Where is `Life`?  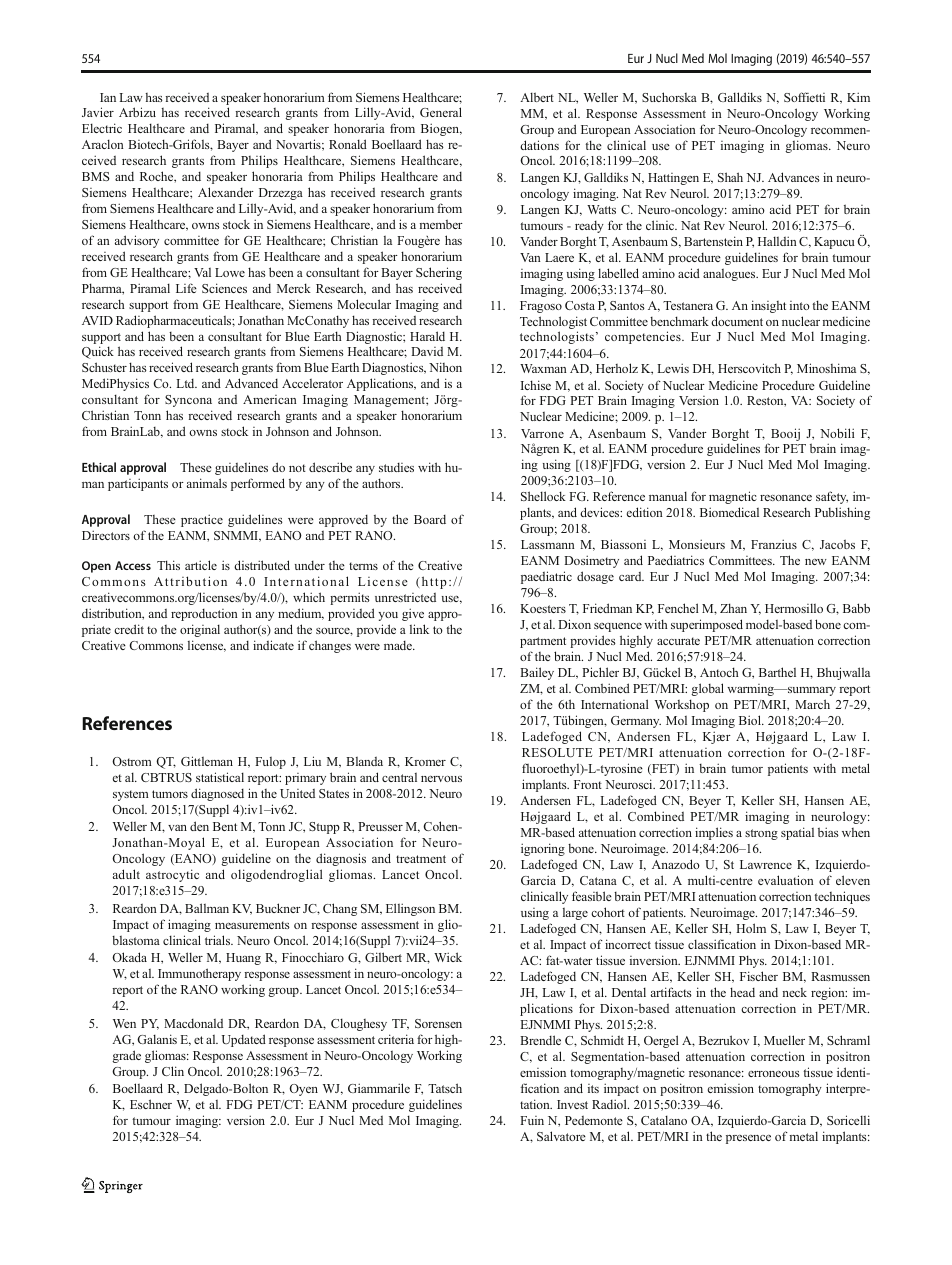 Life is located at coordinates (186, 288).
